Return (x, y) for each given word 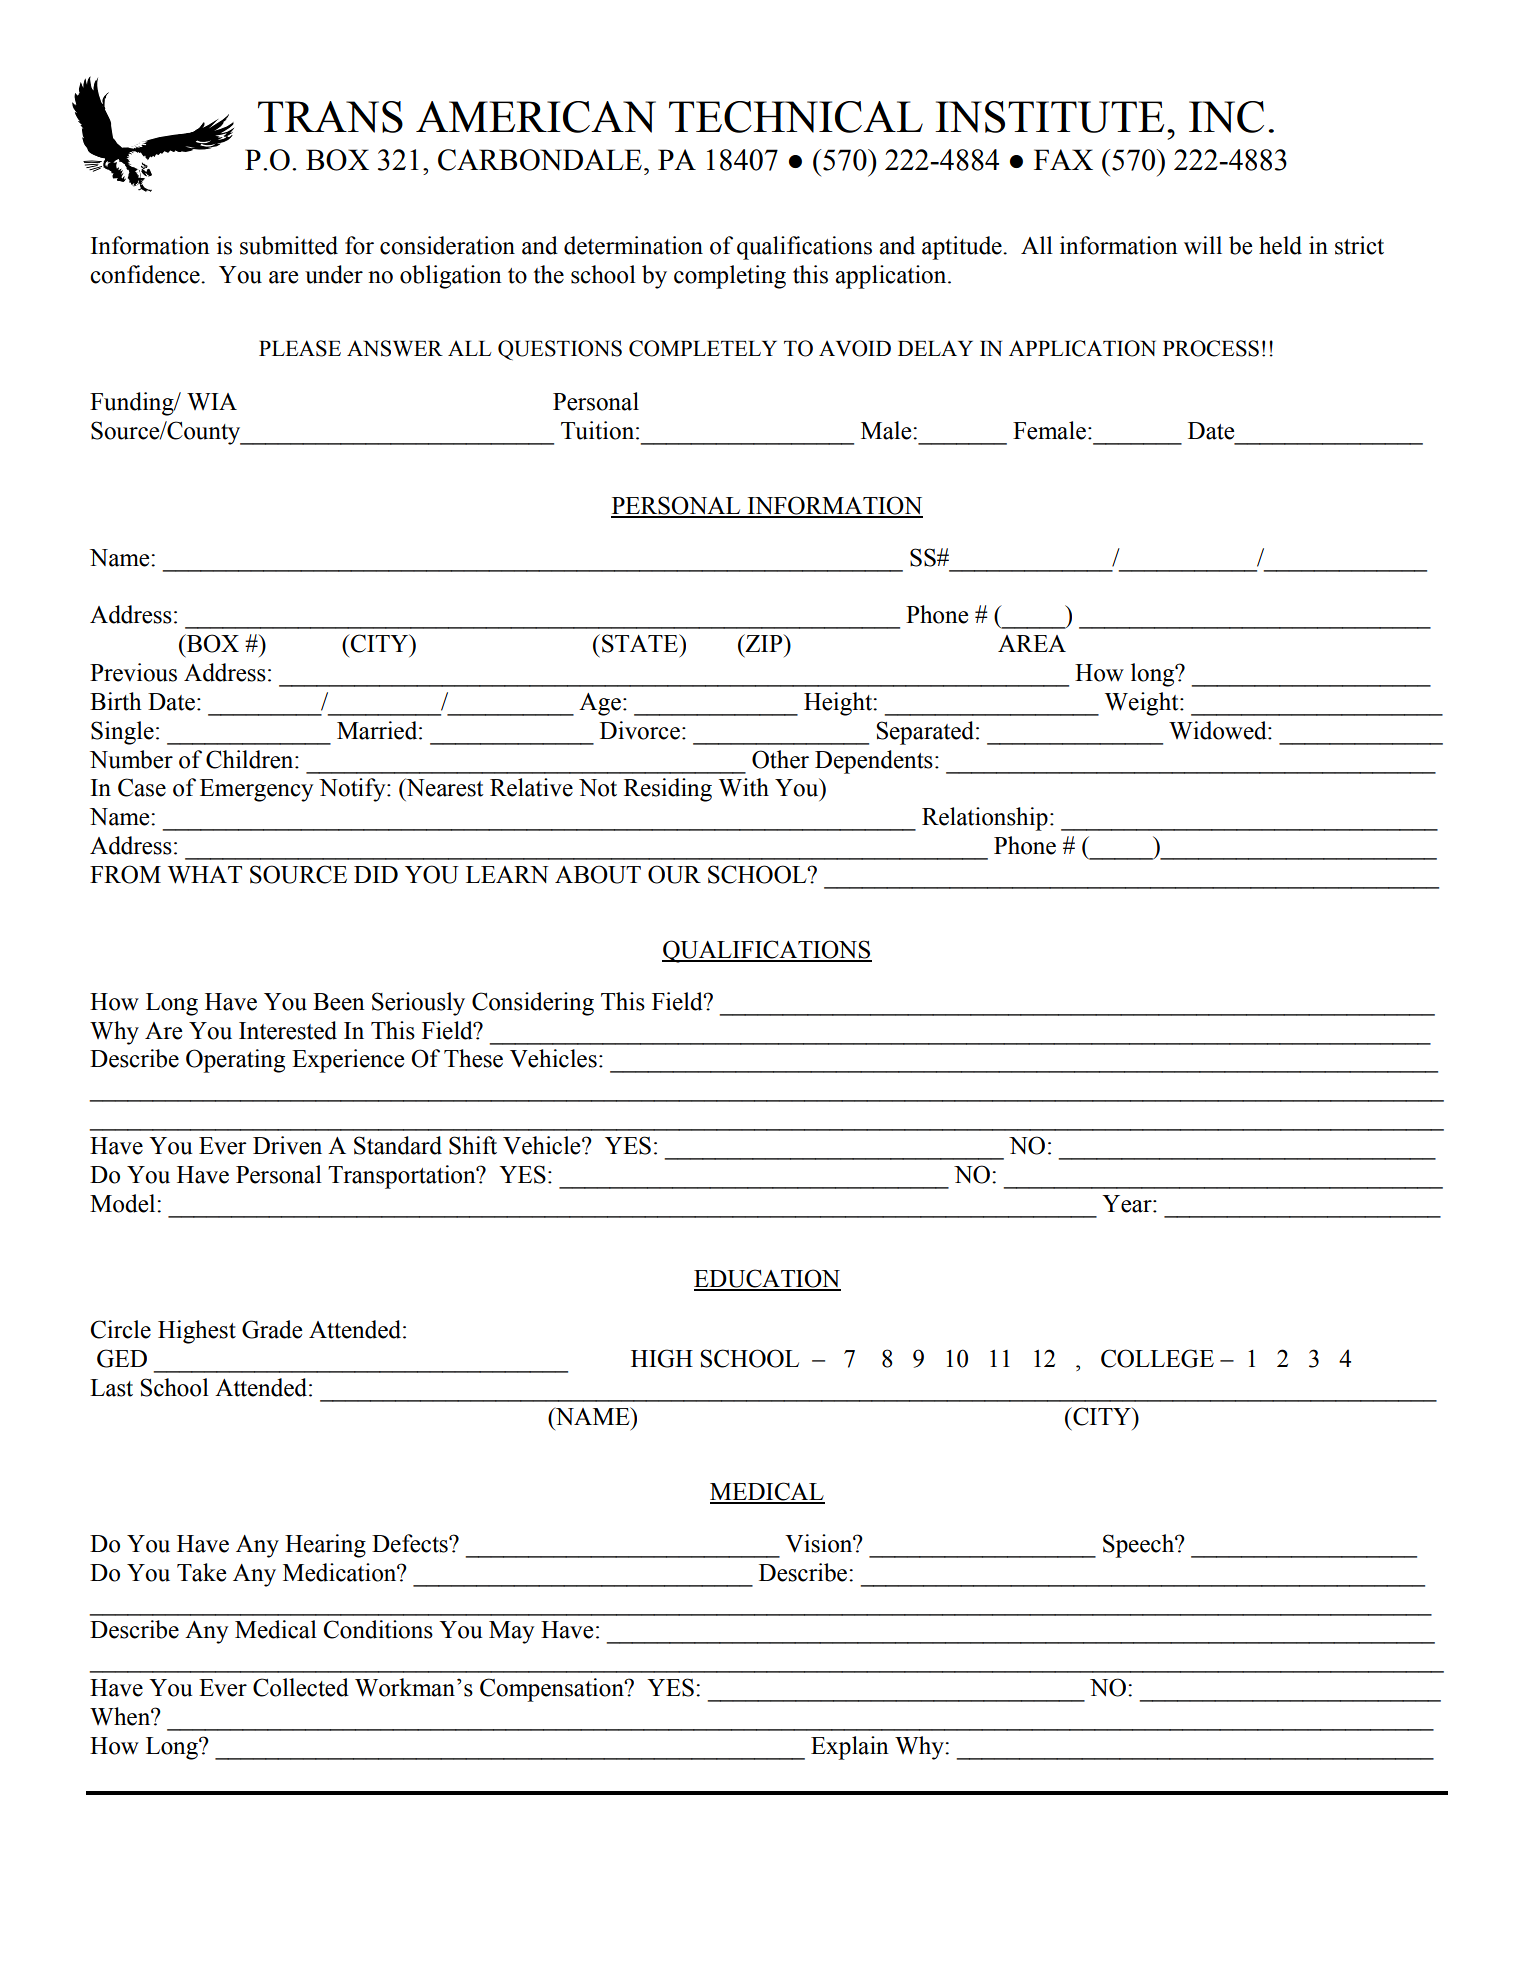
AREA (1032, 643)
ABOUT (598, 874)
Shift (473, 1145)
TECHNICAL (796, 117)
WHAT (205, 875)
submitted (289, 245)
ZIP (764, 643)
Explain (850, 1748)
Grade (272, 1329)
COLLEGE (1157, 1358)
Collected (301, 1687)
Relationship (985, 819)
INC (1226, 117)
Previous (133, 672)
